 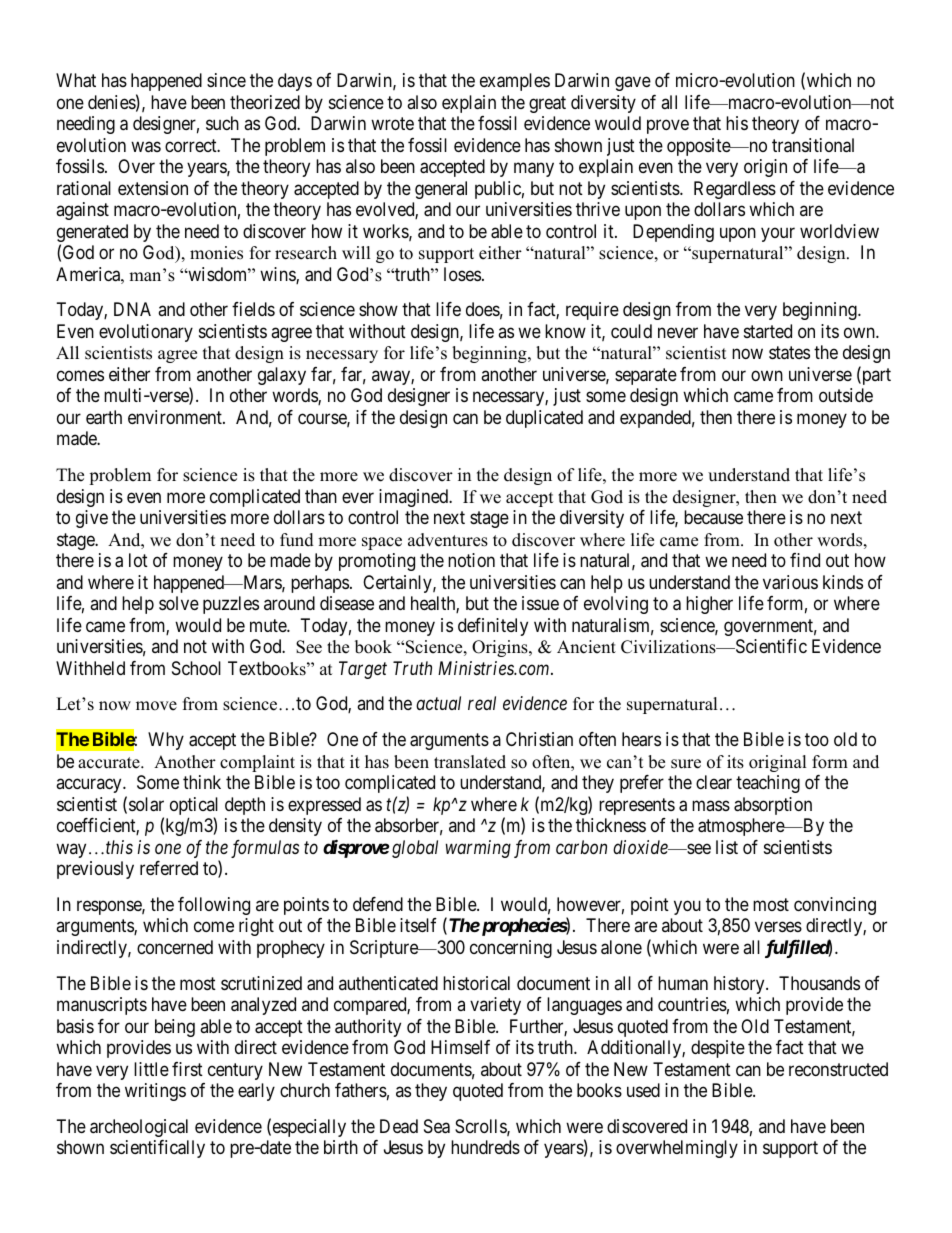 I want to click on examples, so click(x=515, y=82).
